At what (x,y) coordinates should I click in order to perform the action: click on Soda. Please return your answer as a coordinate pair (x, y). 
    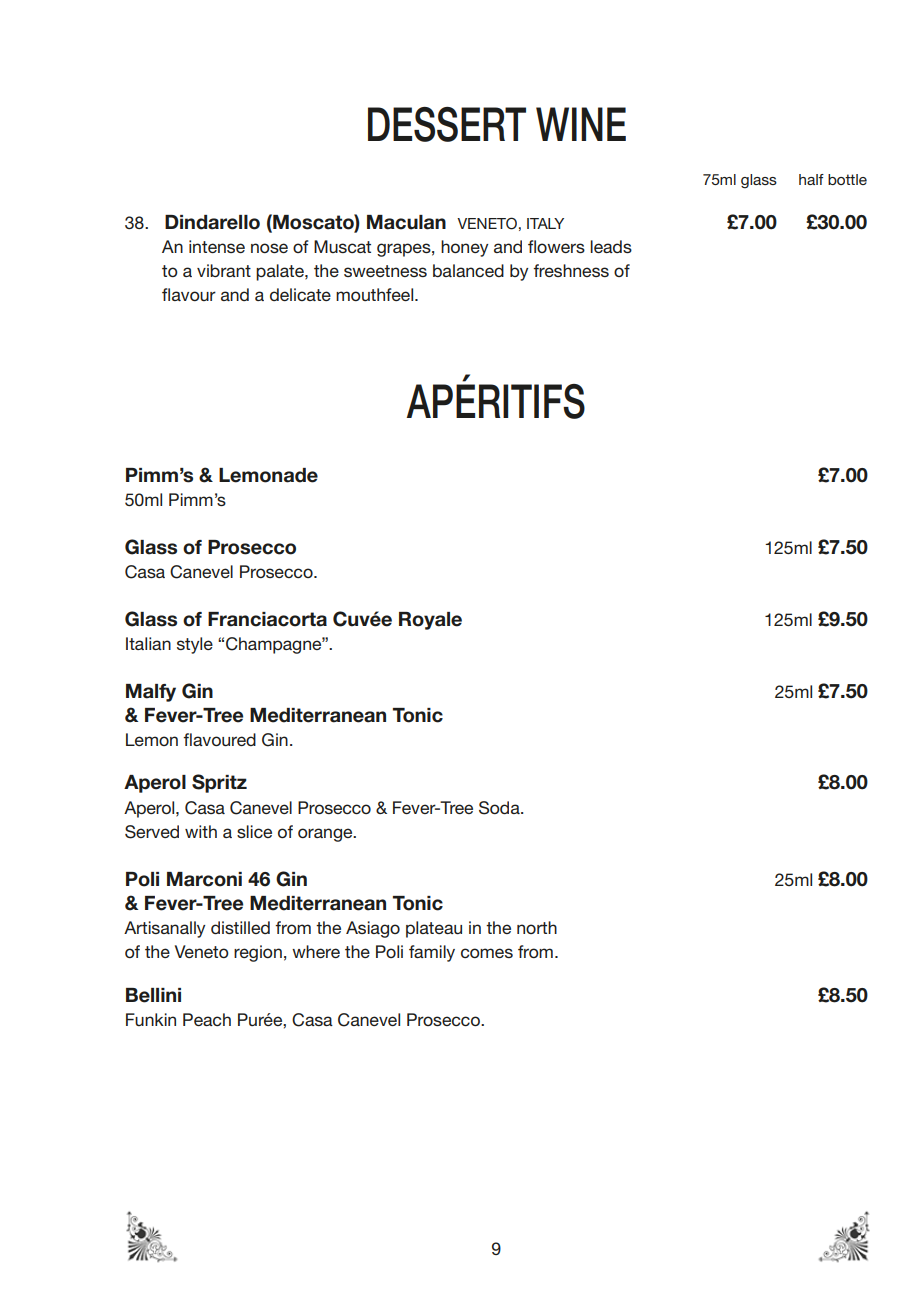
    Looking at the image, I should click on (500, 808).
